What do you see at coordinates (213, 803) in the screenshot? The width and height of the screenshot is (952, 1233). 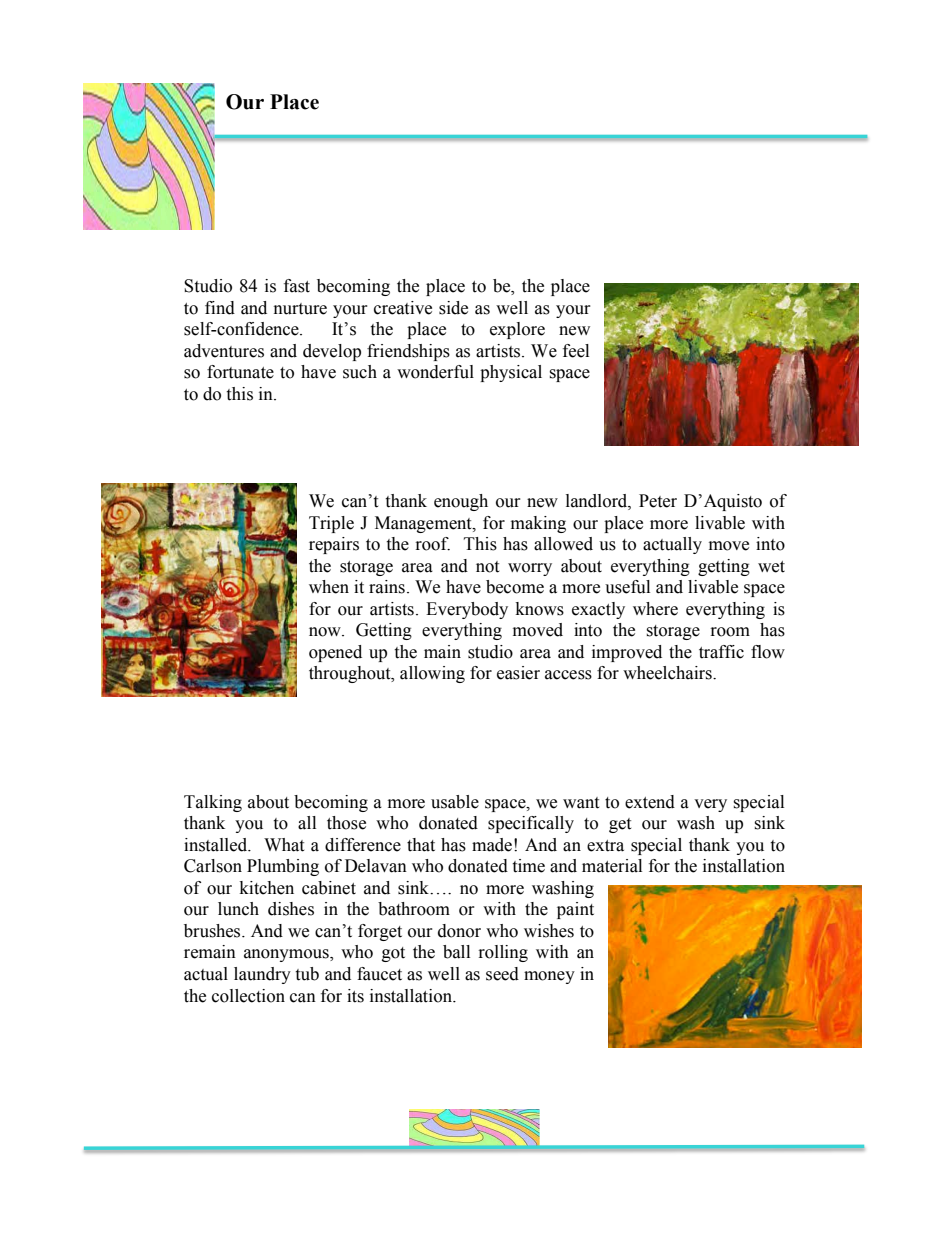 I see `Talking` at bounding box center [213, 803].
